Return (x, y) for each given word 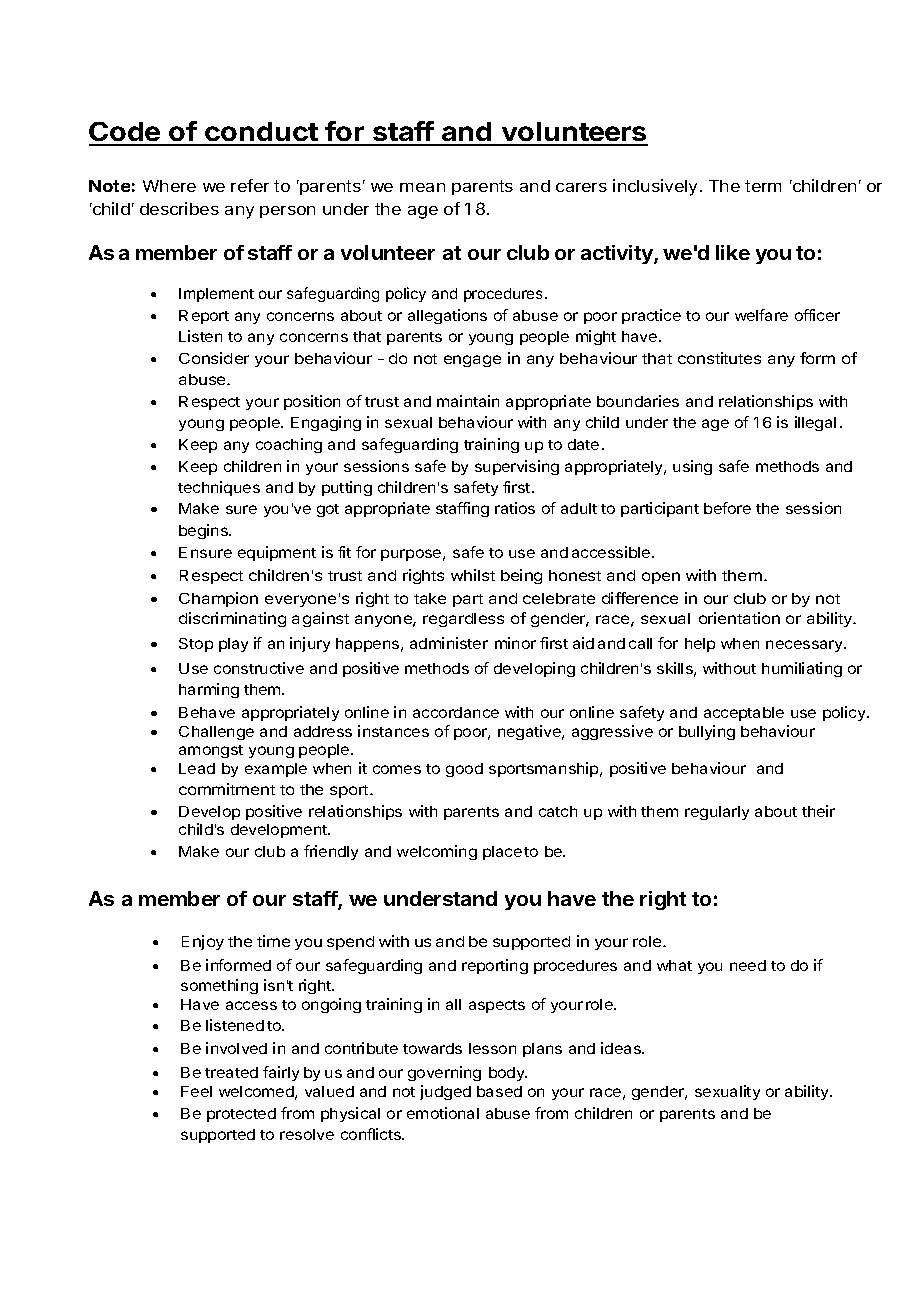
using (692, 467)
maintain (468, 401)
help (700, 645)
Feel (196, 1091)
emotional (443, 1113)
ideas (622, 1048)
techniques (219, 488)
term (763, 186)
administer (449, 643)
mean (422, 187)
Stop (196, 645)
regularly (717, 813)
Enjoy (203, 942)
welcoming (437, 852)
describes (179, 208)
